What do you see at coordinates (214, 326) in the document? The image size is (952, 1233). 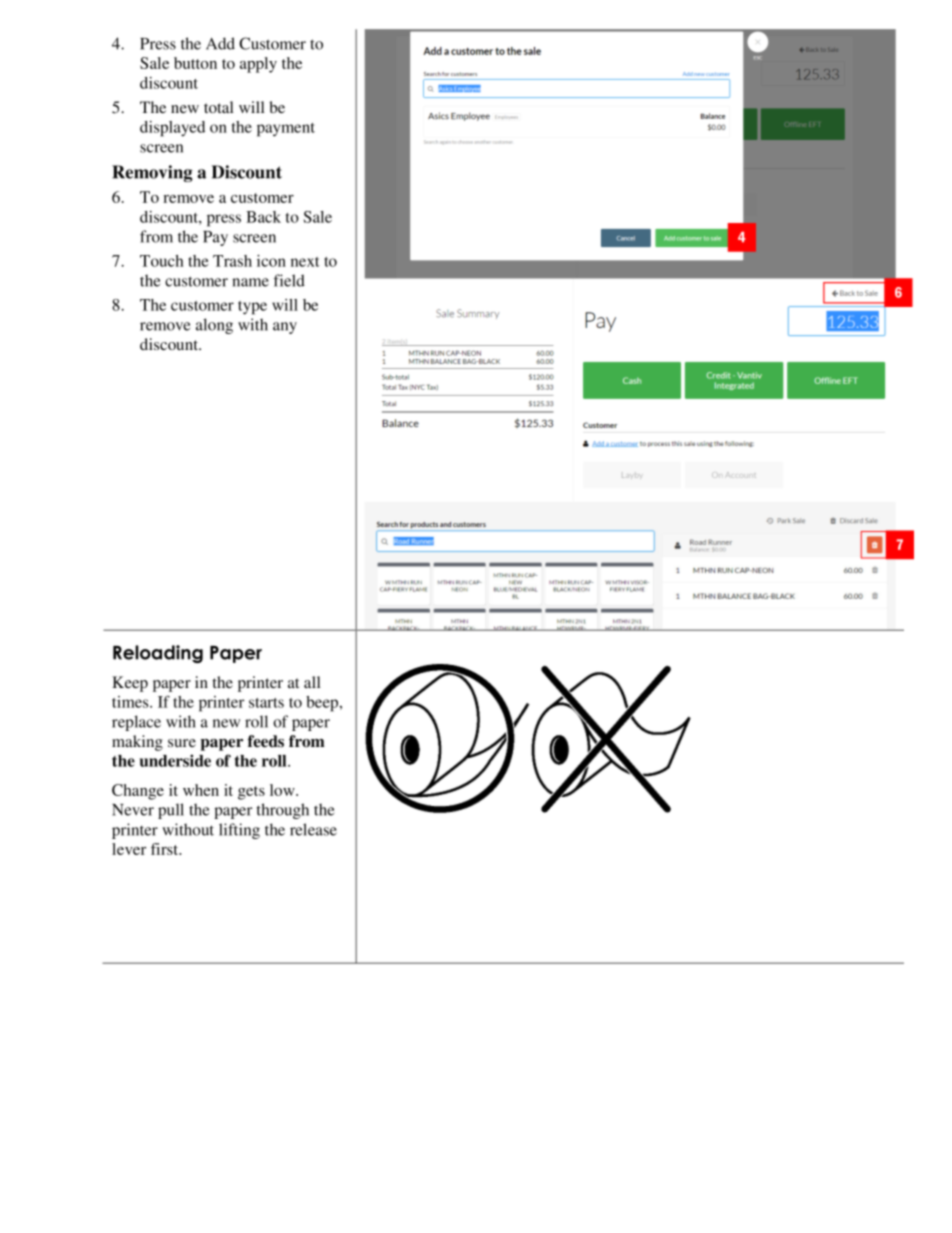 I see `along` at bounding box center [214, 326].
